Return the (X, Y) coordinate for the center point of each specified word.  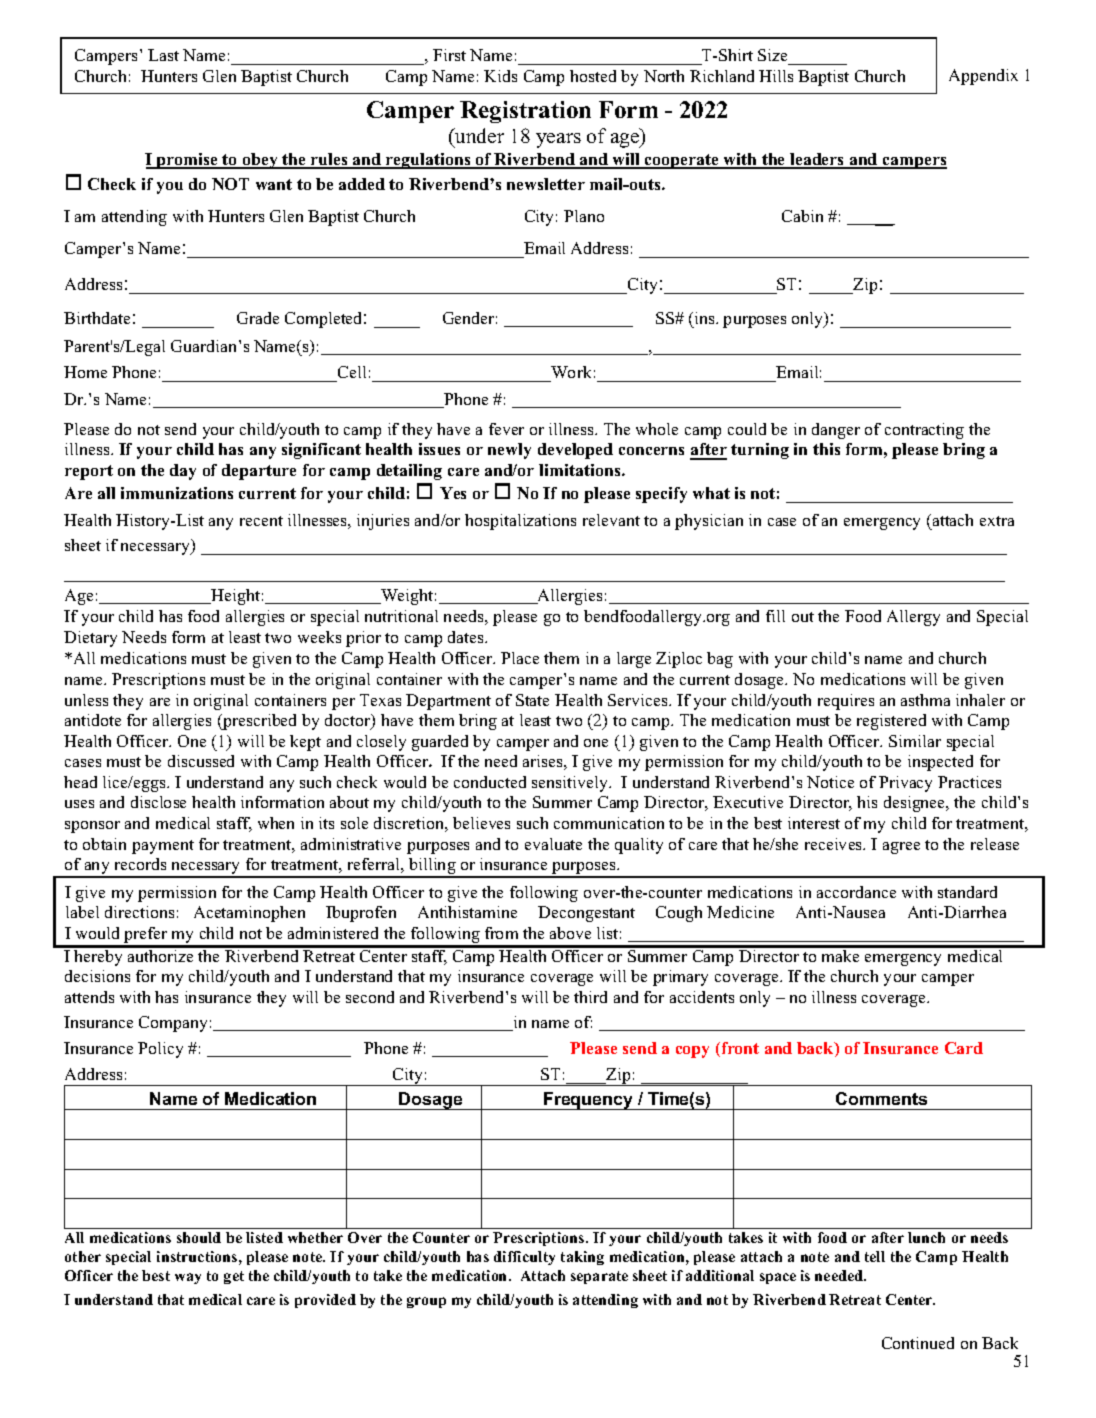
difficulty (524, 1258)
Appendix (983, 77)
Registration (525, 112)
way (188, 1278)
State (532, 700)
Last (163, 55)
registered (891, 722)
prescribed (258, 722)
